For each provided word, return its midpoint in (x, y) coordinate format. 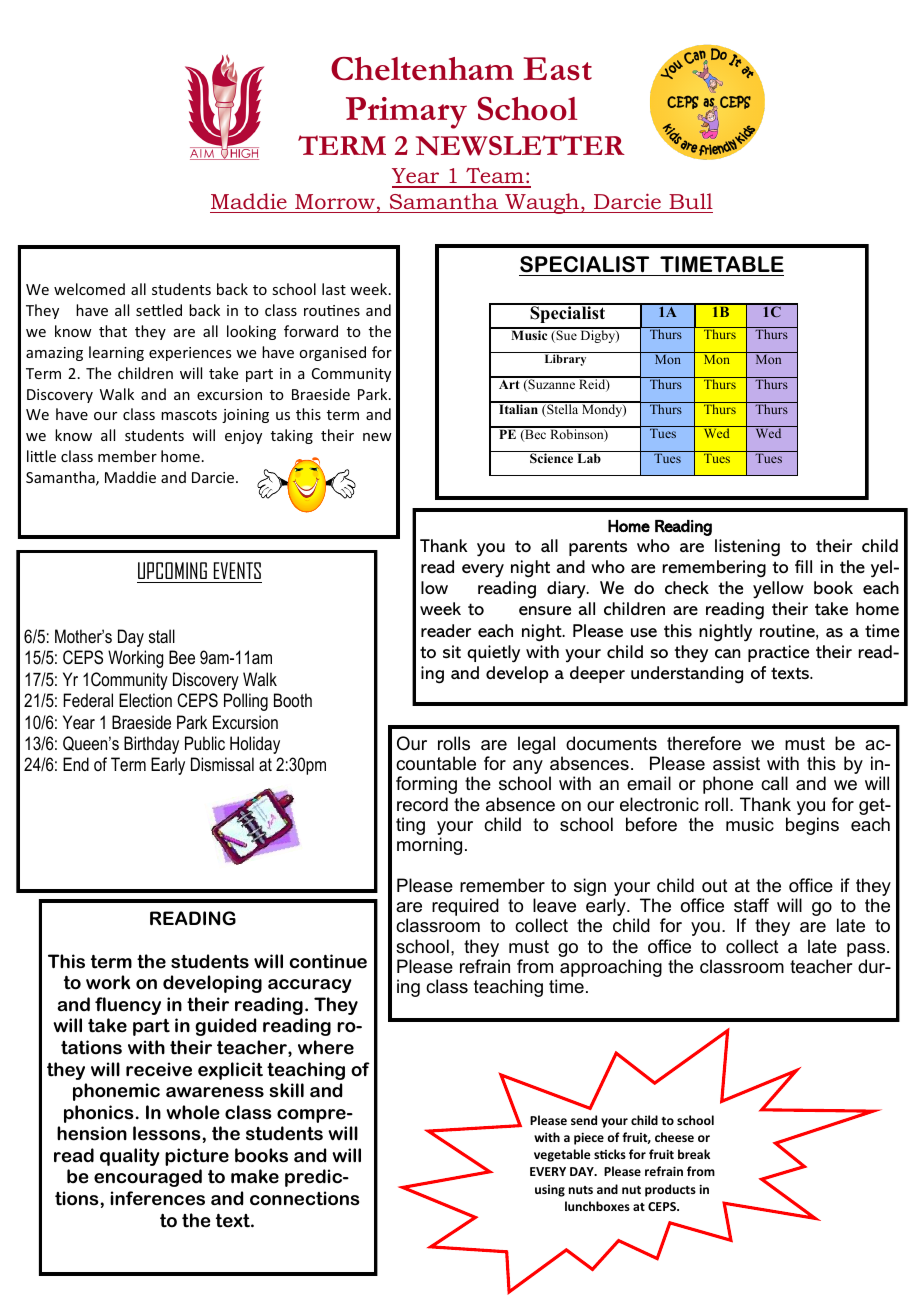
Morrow (335, 201)
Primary (406, 113)
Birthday (151, 745)
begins (812, 826)
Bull (691, 201)
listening (747, 548)
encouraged (148, 1178)
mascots (189, 415)
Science (551, 458)
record (422, 804)
